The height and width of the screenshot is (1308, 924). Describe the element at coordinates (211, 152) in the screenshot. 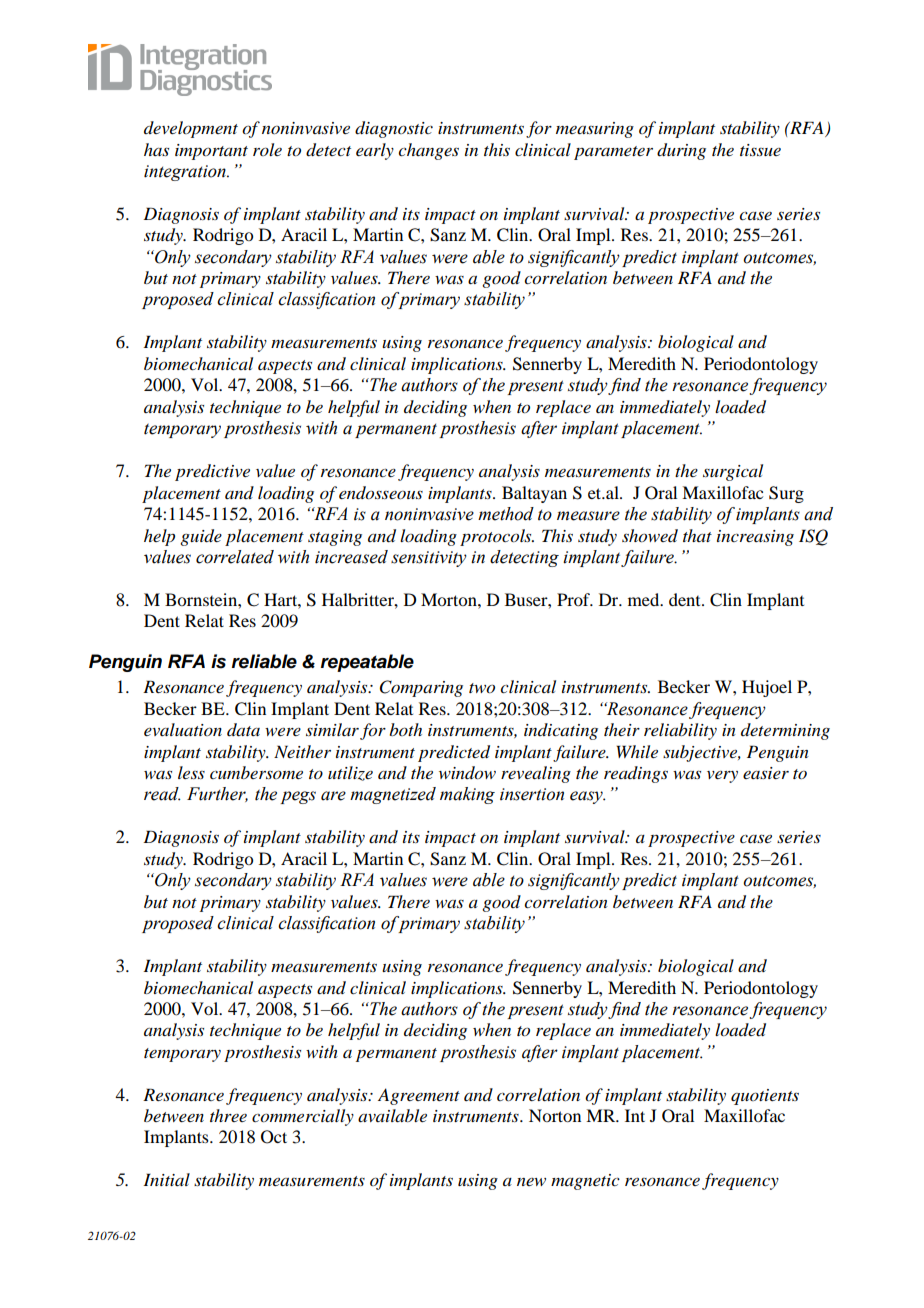

I see `important` at that location.
